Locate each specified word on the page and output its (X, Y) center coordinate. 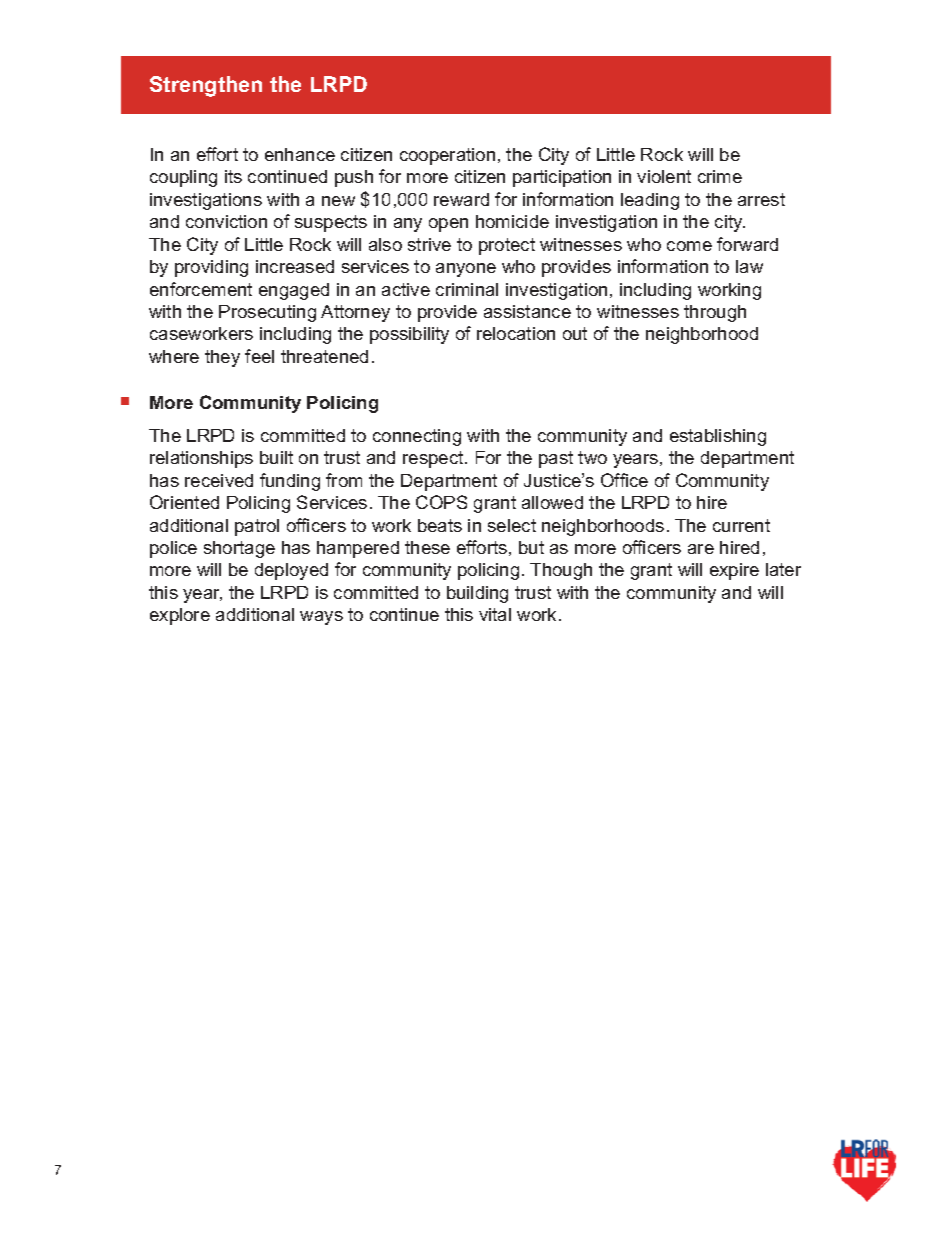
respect (434, 459)
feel (259, 356)
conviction (226, 221)
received (219, 480)
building (477, 594)
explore (180, 616)
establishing (718, 437)
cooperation (447, 156)
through (715, 313)
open (448, 225)
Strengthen (206, 86)
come (689, 246)
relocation (516, 333)
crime (720, 176)
